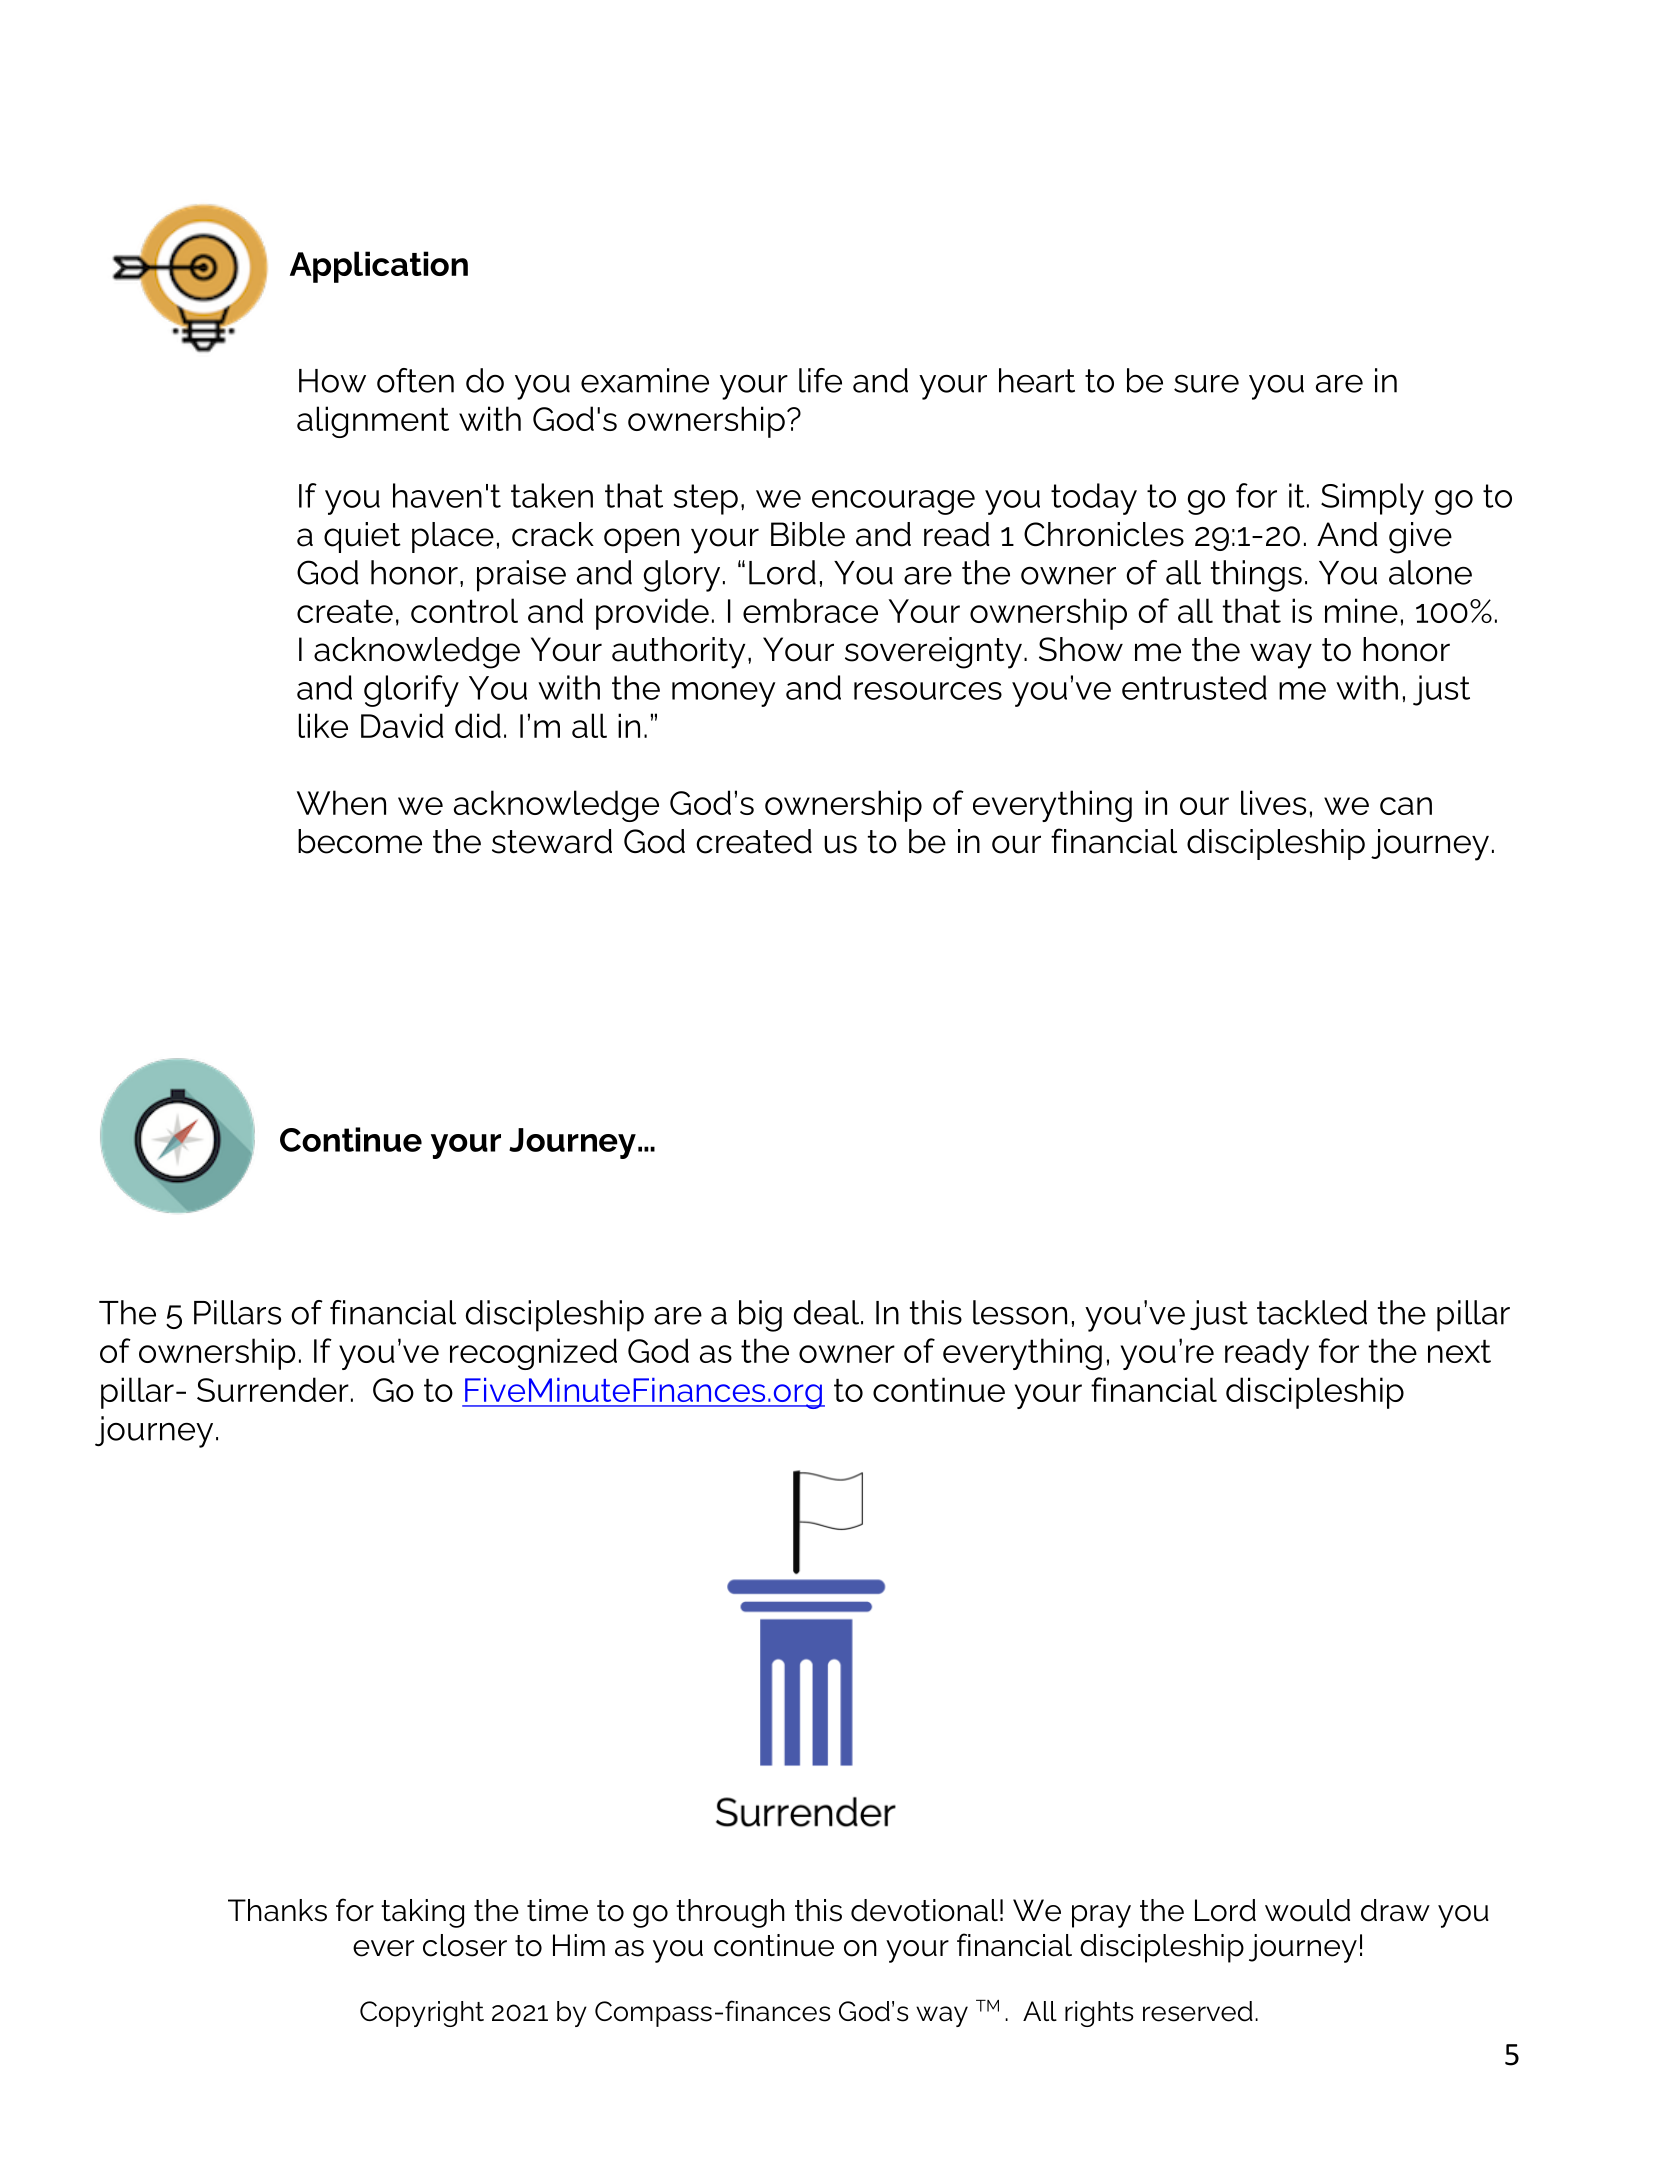 This screenshot has height=2172, width=1678. I want to click on deal, so click(828, 1312).
